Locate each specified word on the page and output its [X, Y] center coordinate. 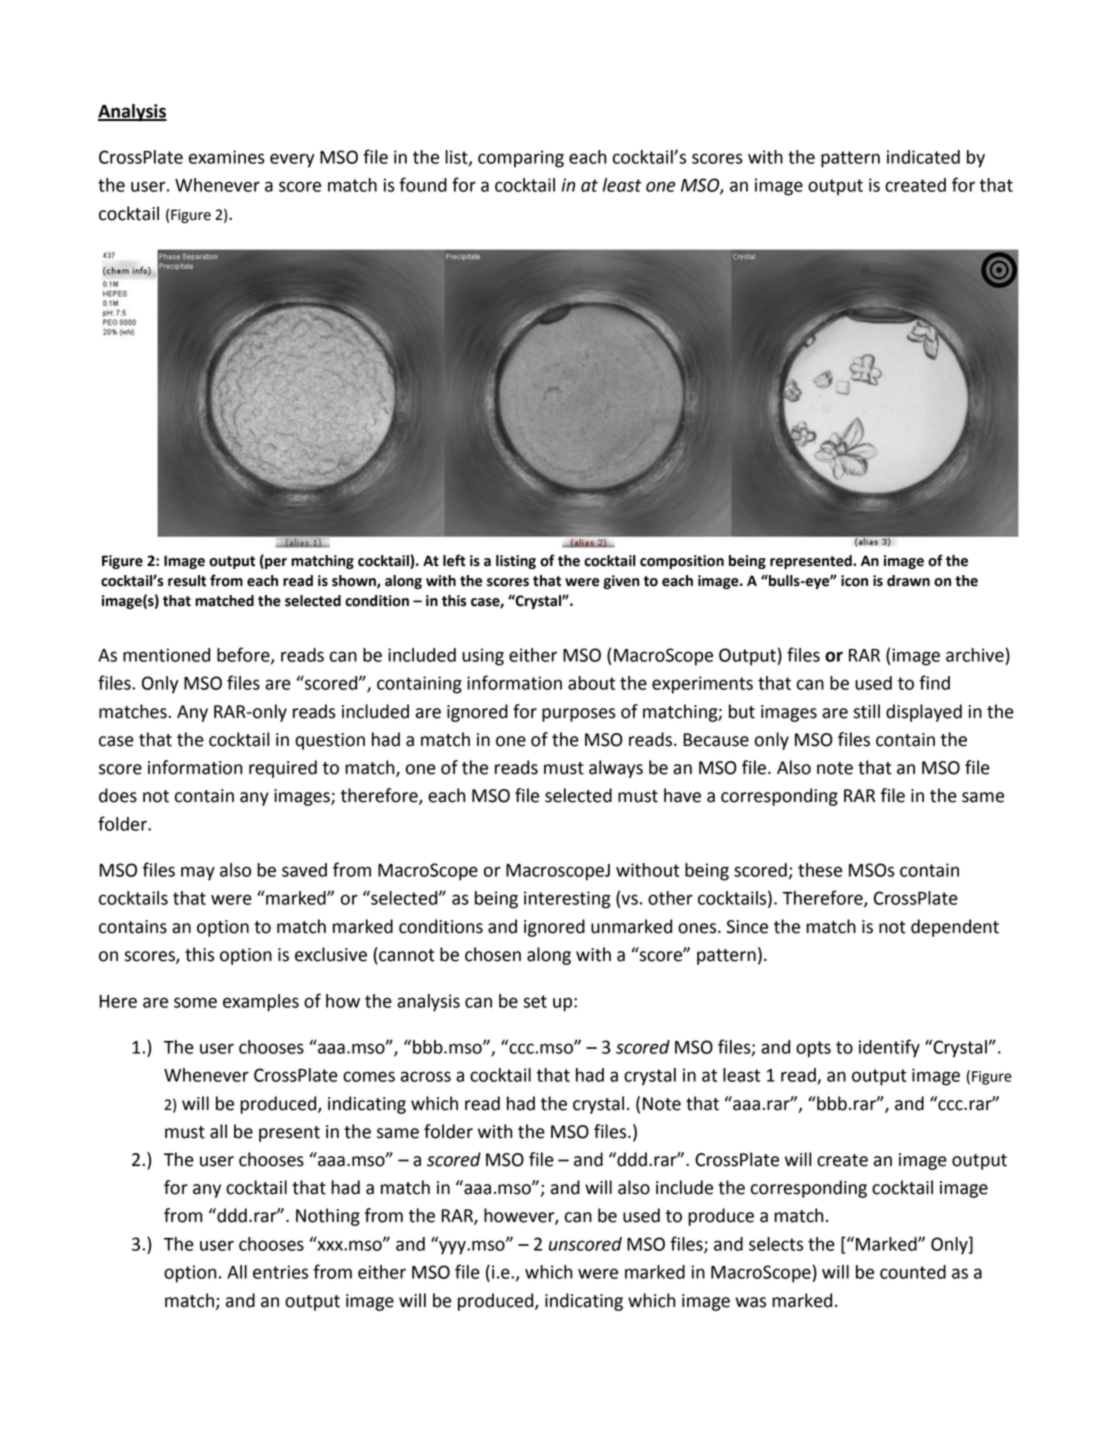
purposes [579, 715]
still [866, 711]
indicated [923, 157]
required [283, 769]
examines [227, 157]
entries [280, 1272]
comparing [521, 159]
